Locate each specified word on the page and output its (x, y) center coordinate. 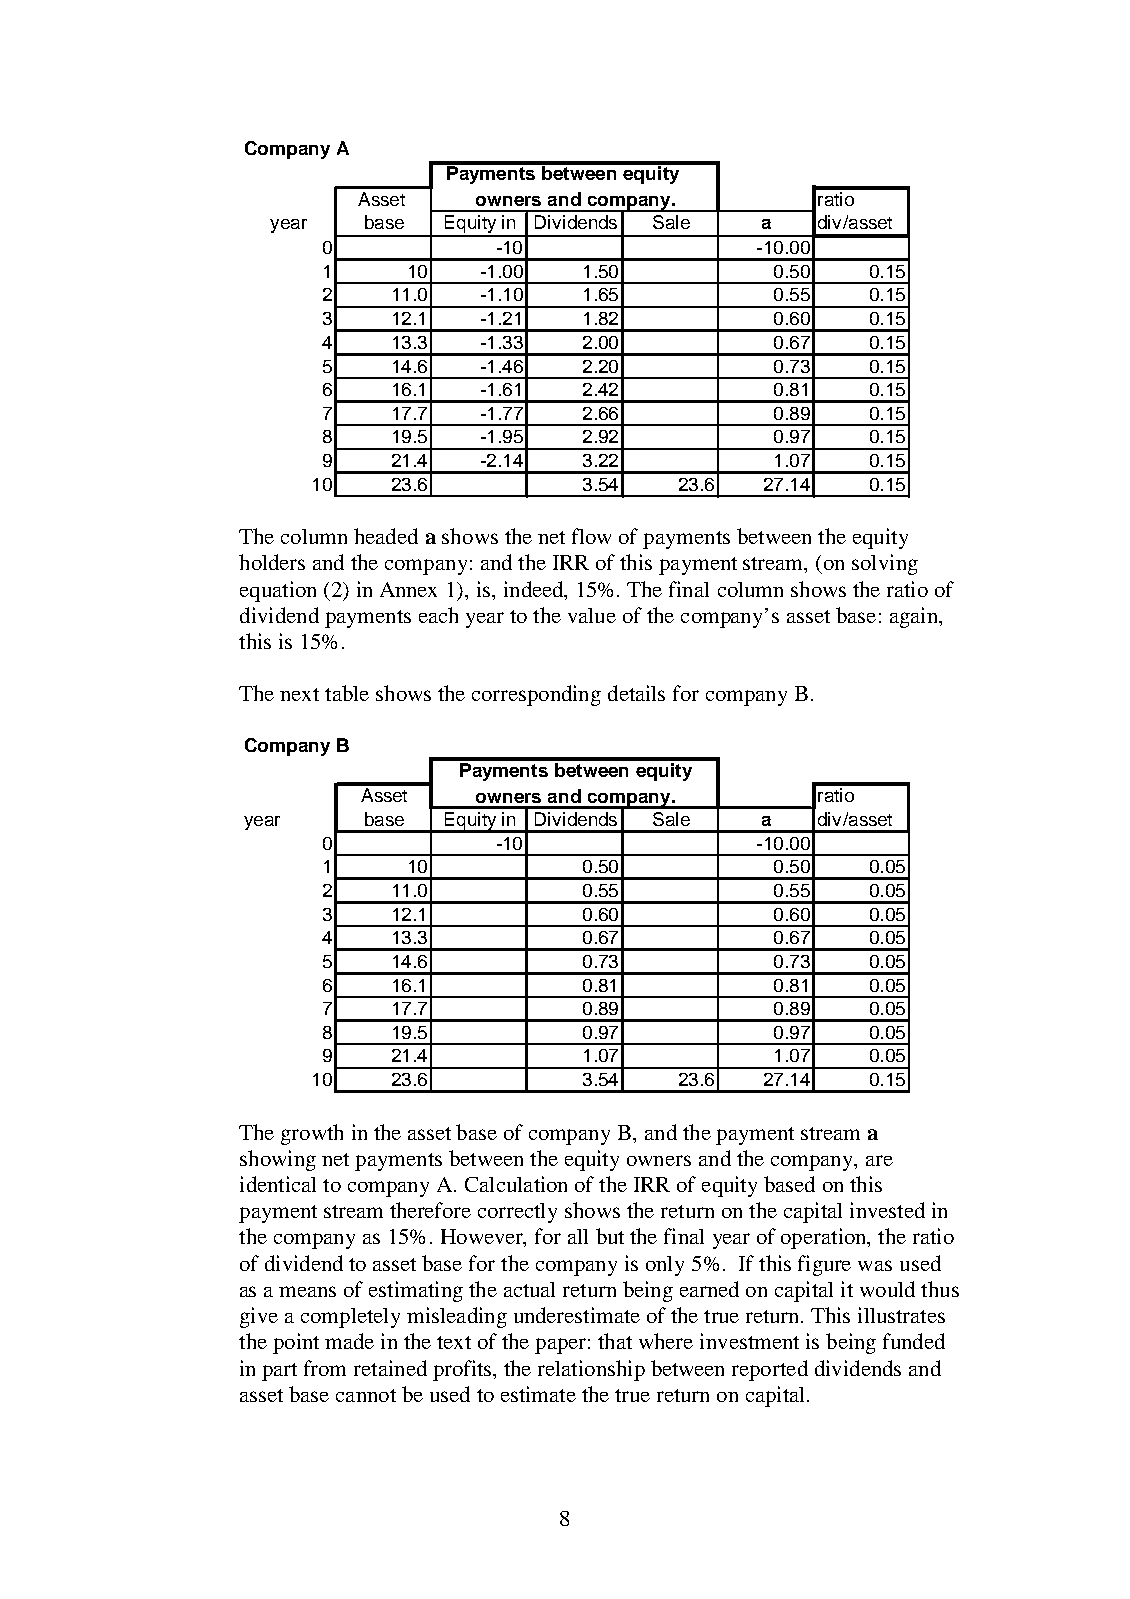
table (347, 693)
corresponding (536, 695)
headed (386, 536)
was (875, 1265)
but (610, 1236)
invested (887, 1210)
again (915, 617)
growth (312, 1134)
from (325, 1368)
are (879, 1160)
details (636, 693)
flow (591, 536)
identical (278, 1184)
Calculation (516, 1184)
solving (885, 564)
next (299, 694)
